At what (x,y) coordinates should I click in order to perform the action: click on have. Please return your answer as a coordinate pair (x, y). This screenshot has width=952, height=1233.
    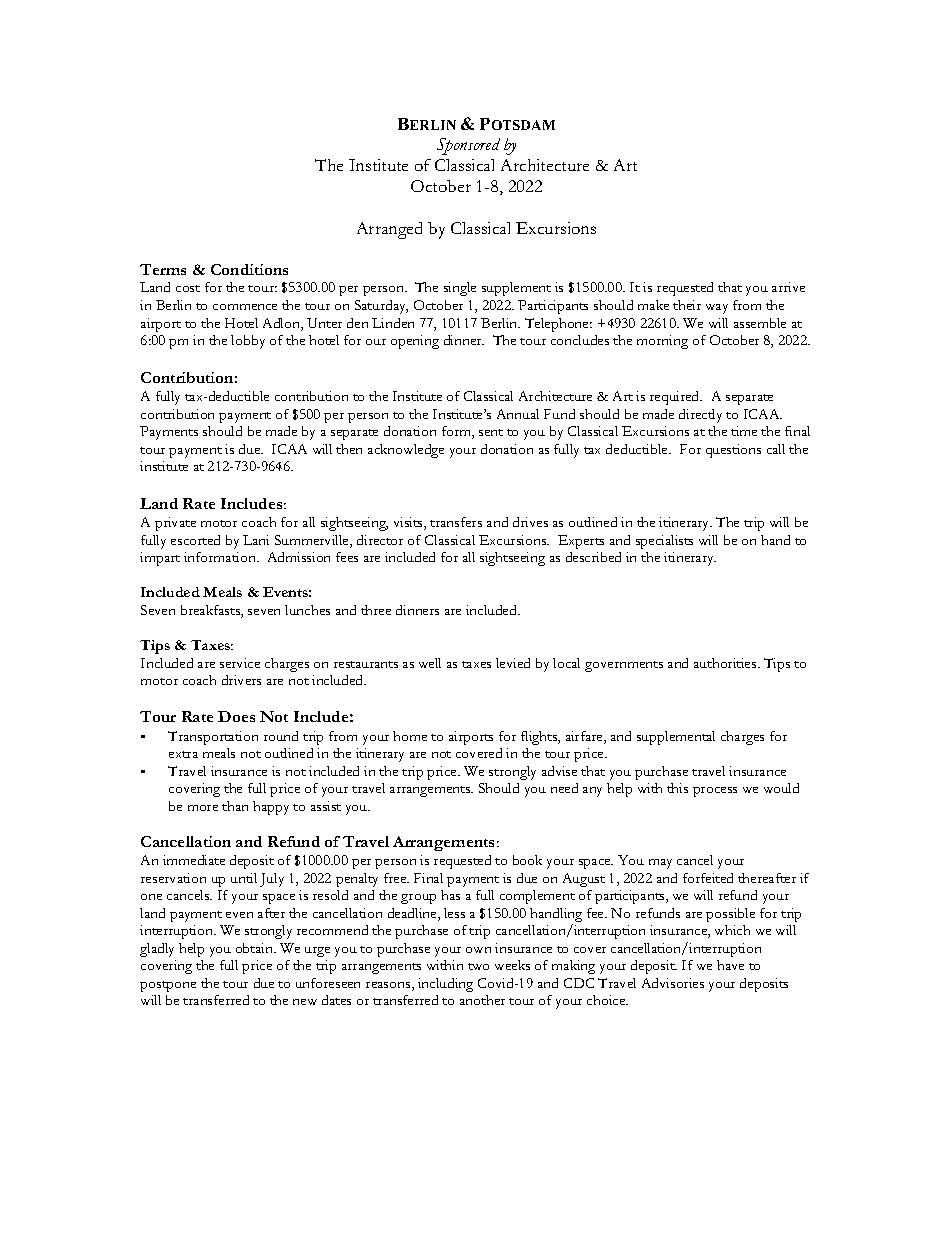
    Looking at the image, I should click on (730, 965).
